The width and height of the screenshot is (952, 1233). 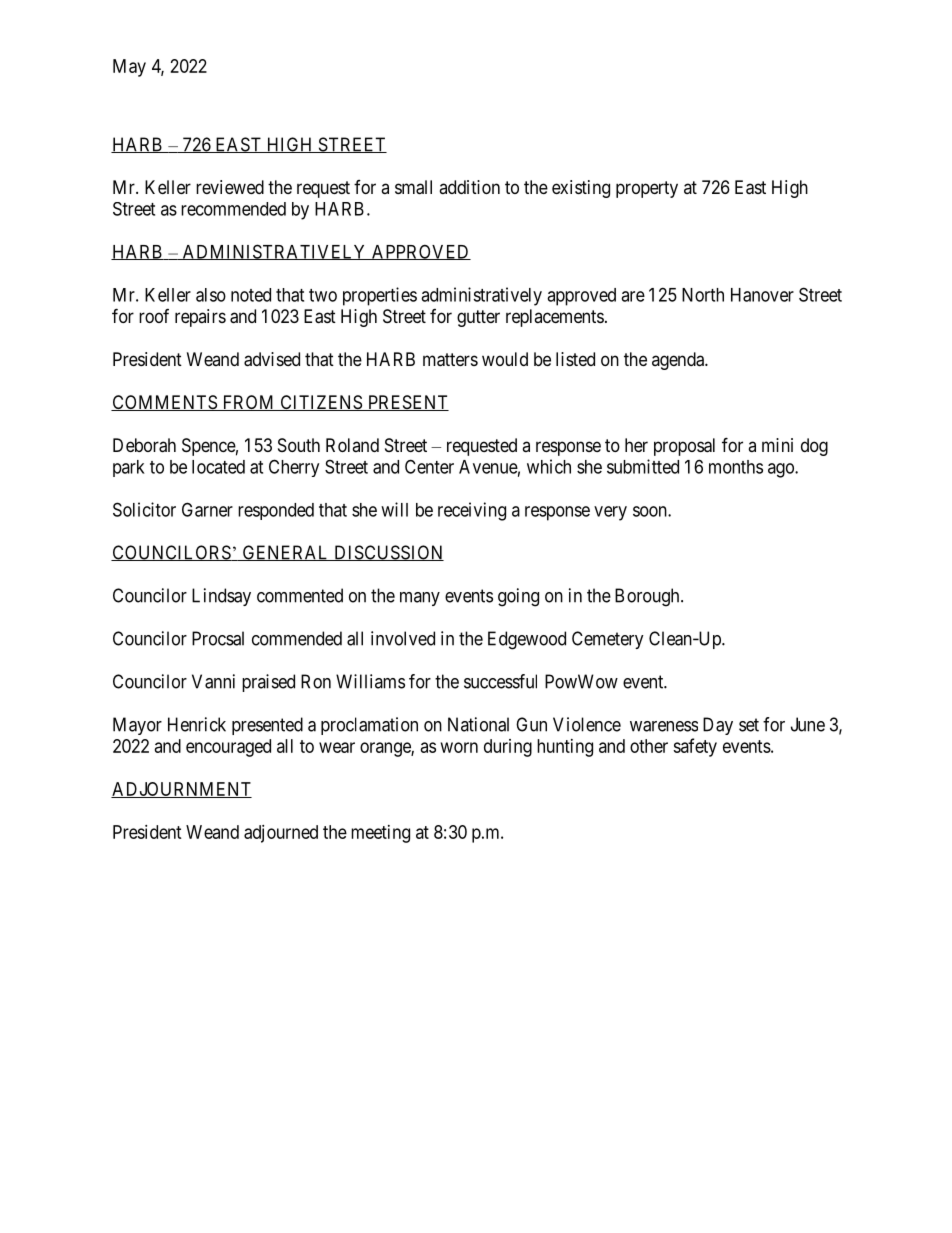 I want to click on going, so click(x=518, y=597).
